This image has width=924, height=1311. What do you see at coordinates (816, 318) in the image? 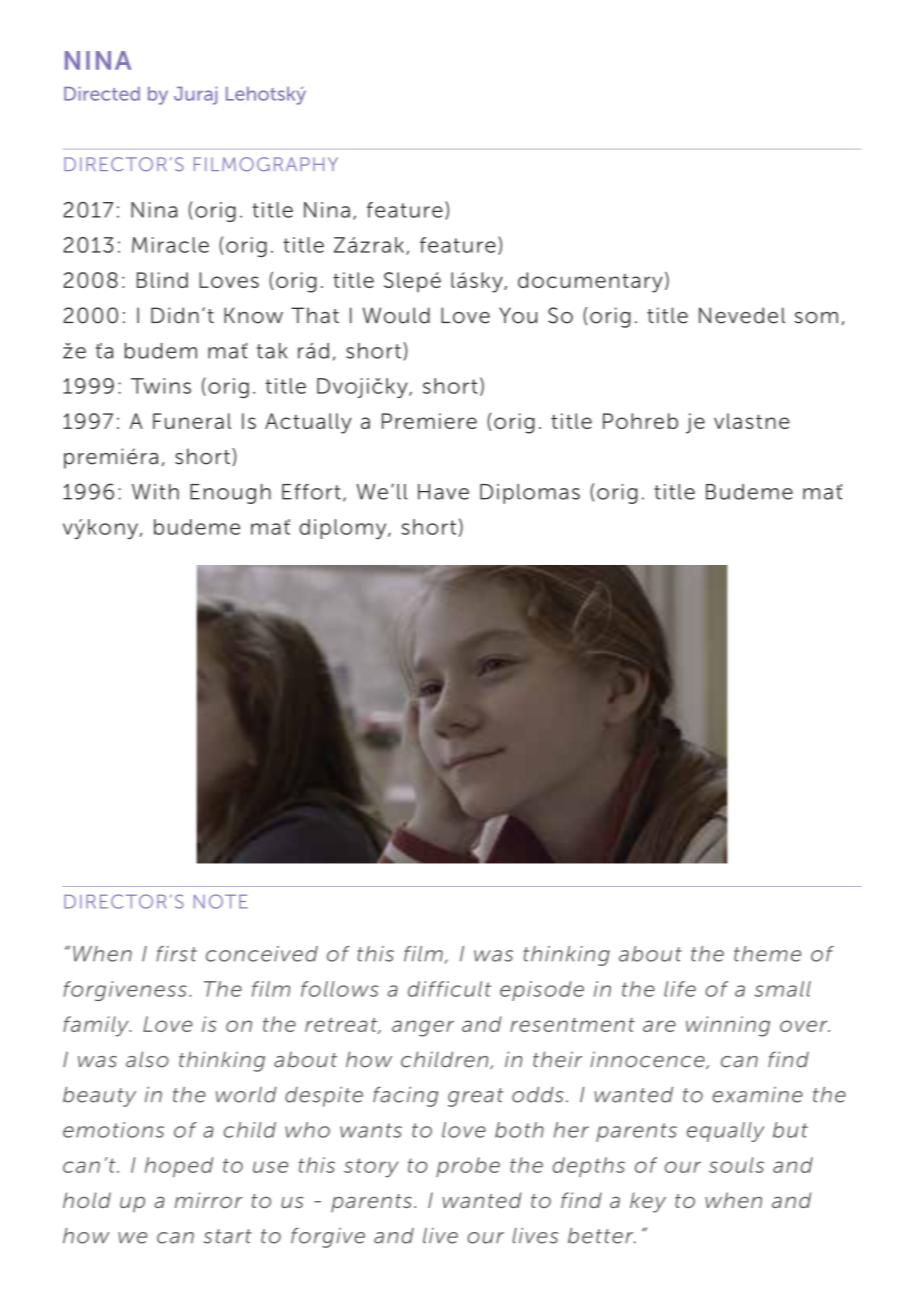
I see `som` at bounding box center [816, 318].
